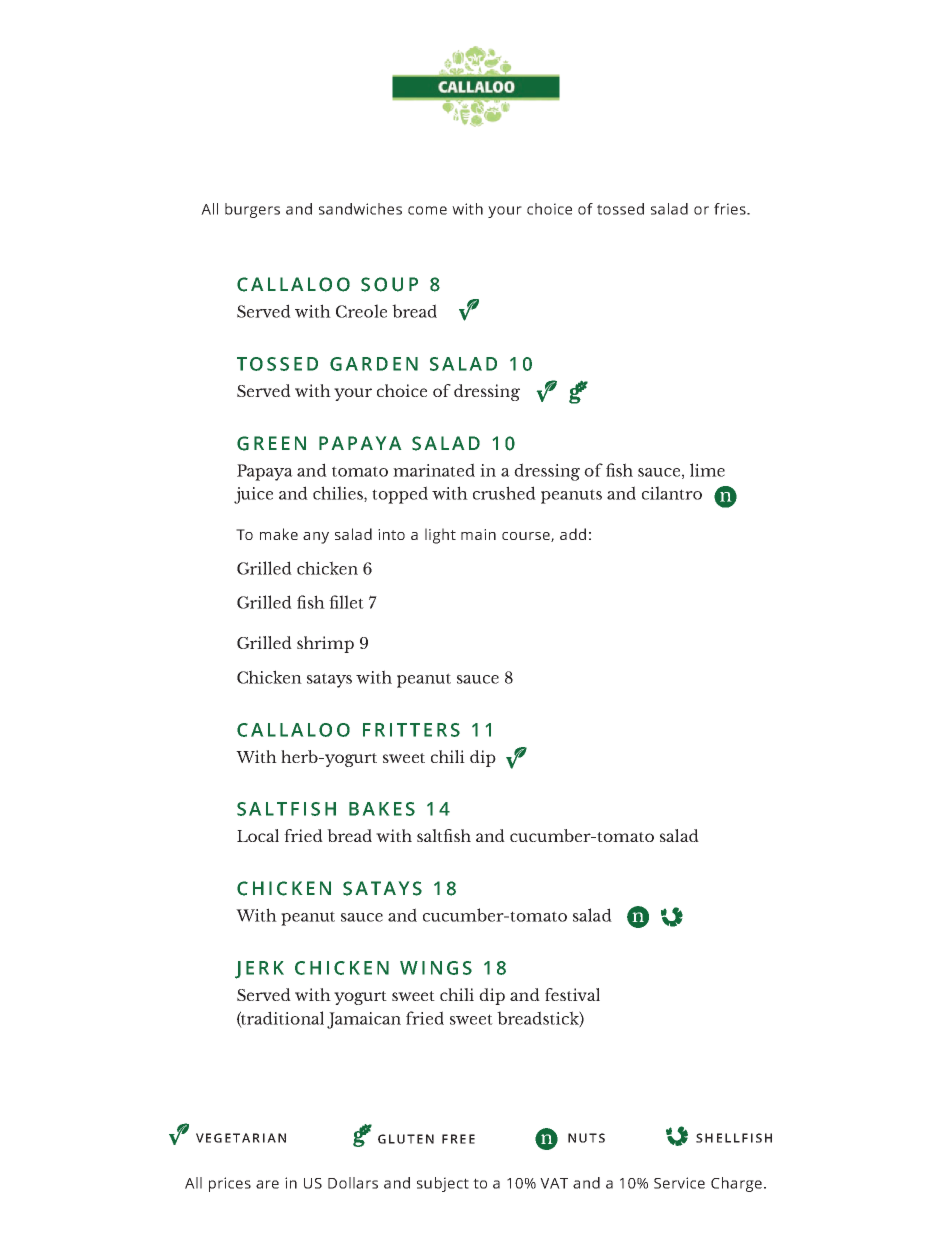 Image resolution: width=952 pixels, height=1233 pixels. I want to click on FREE, so click(458, 1139).
